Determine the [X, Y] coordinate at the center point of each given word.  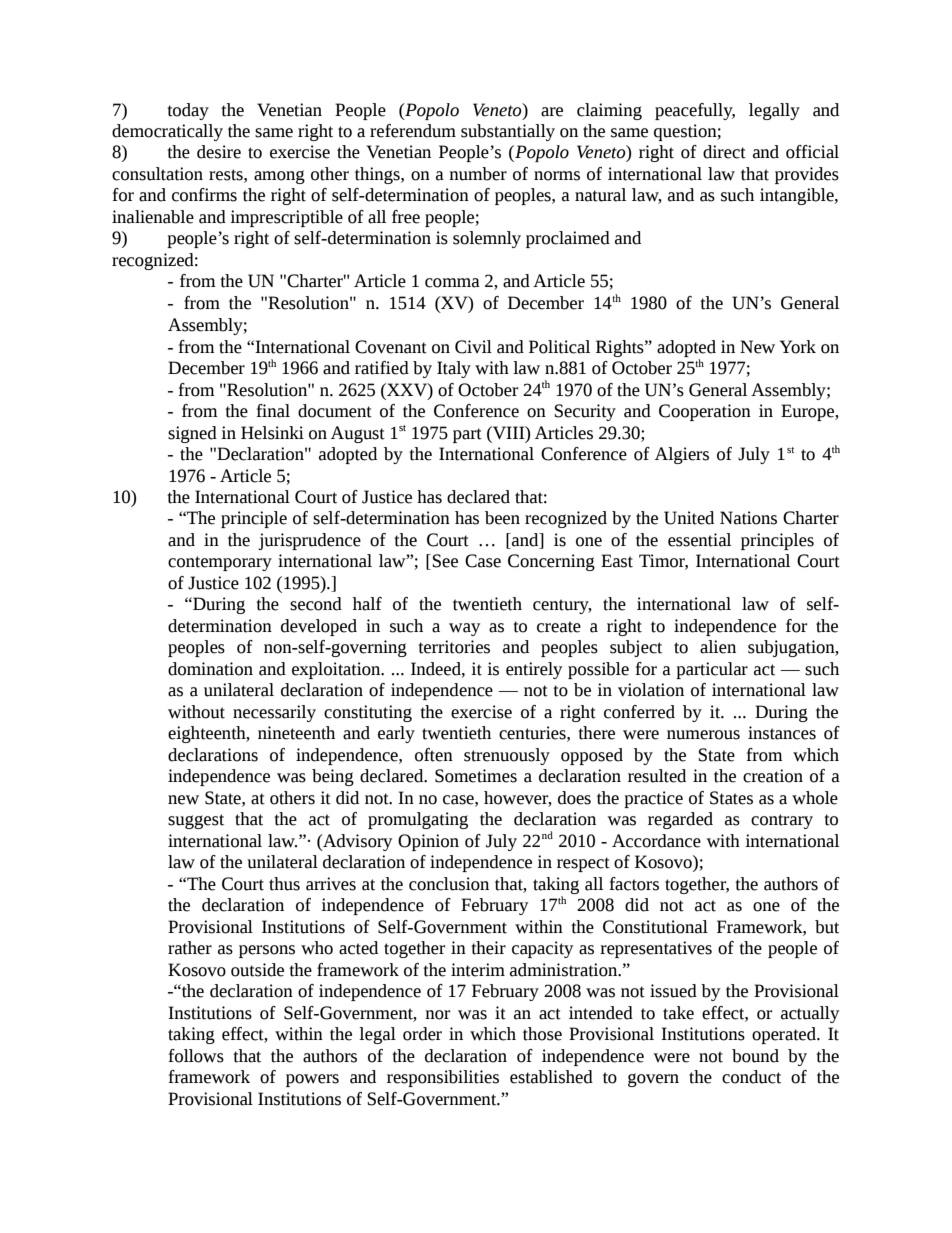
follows [196, 1056]
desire [219, 152]
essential [699, 540]
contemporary [220, 563]
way [464, 629]
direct [724, 152]
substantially [508, 132]
